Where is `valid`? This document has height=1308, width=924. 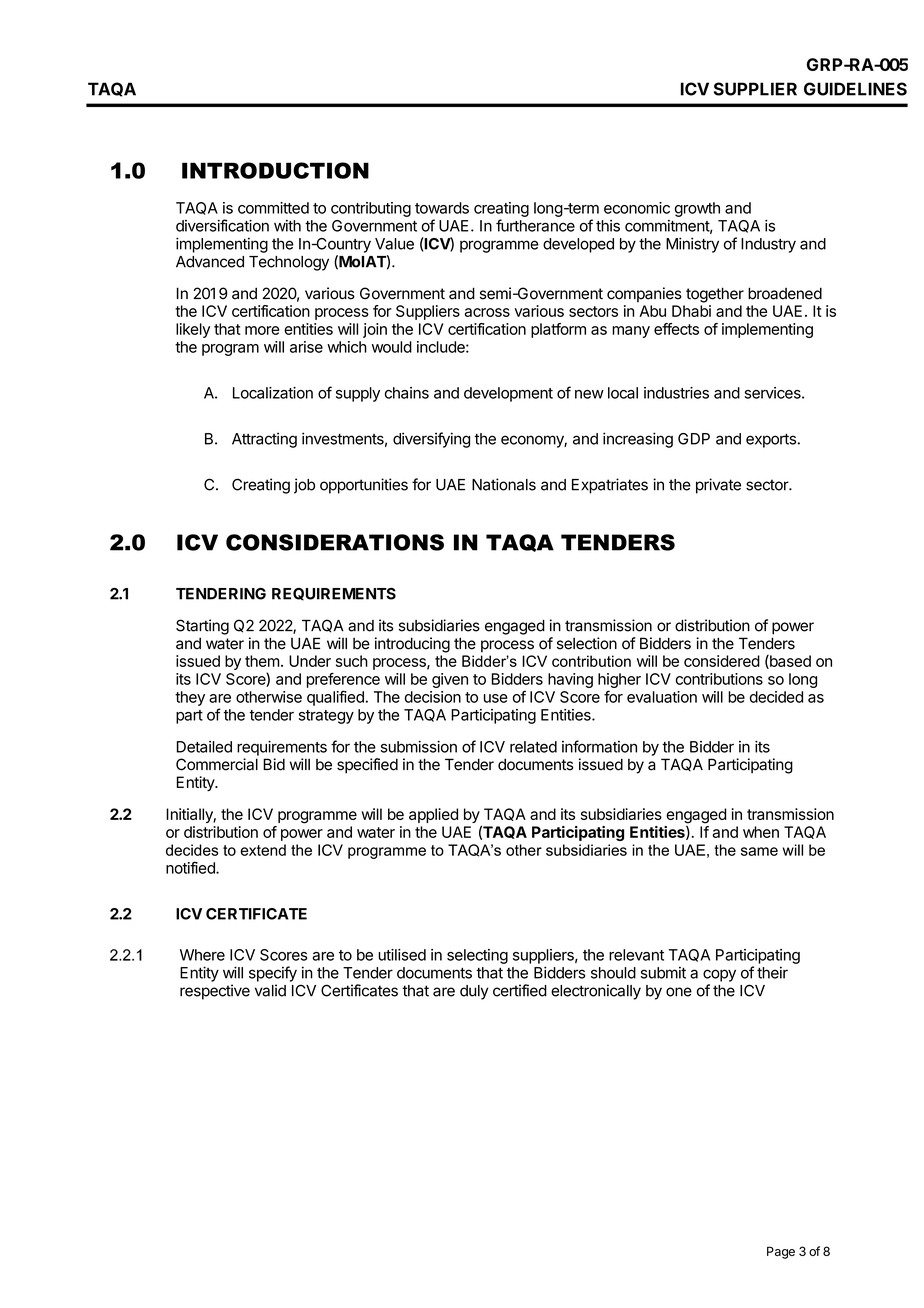
valid is located at coordinates (270, 990).
